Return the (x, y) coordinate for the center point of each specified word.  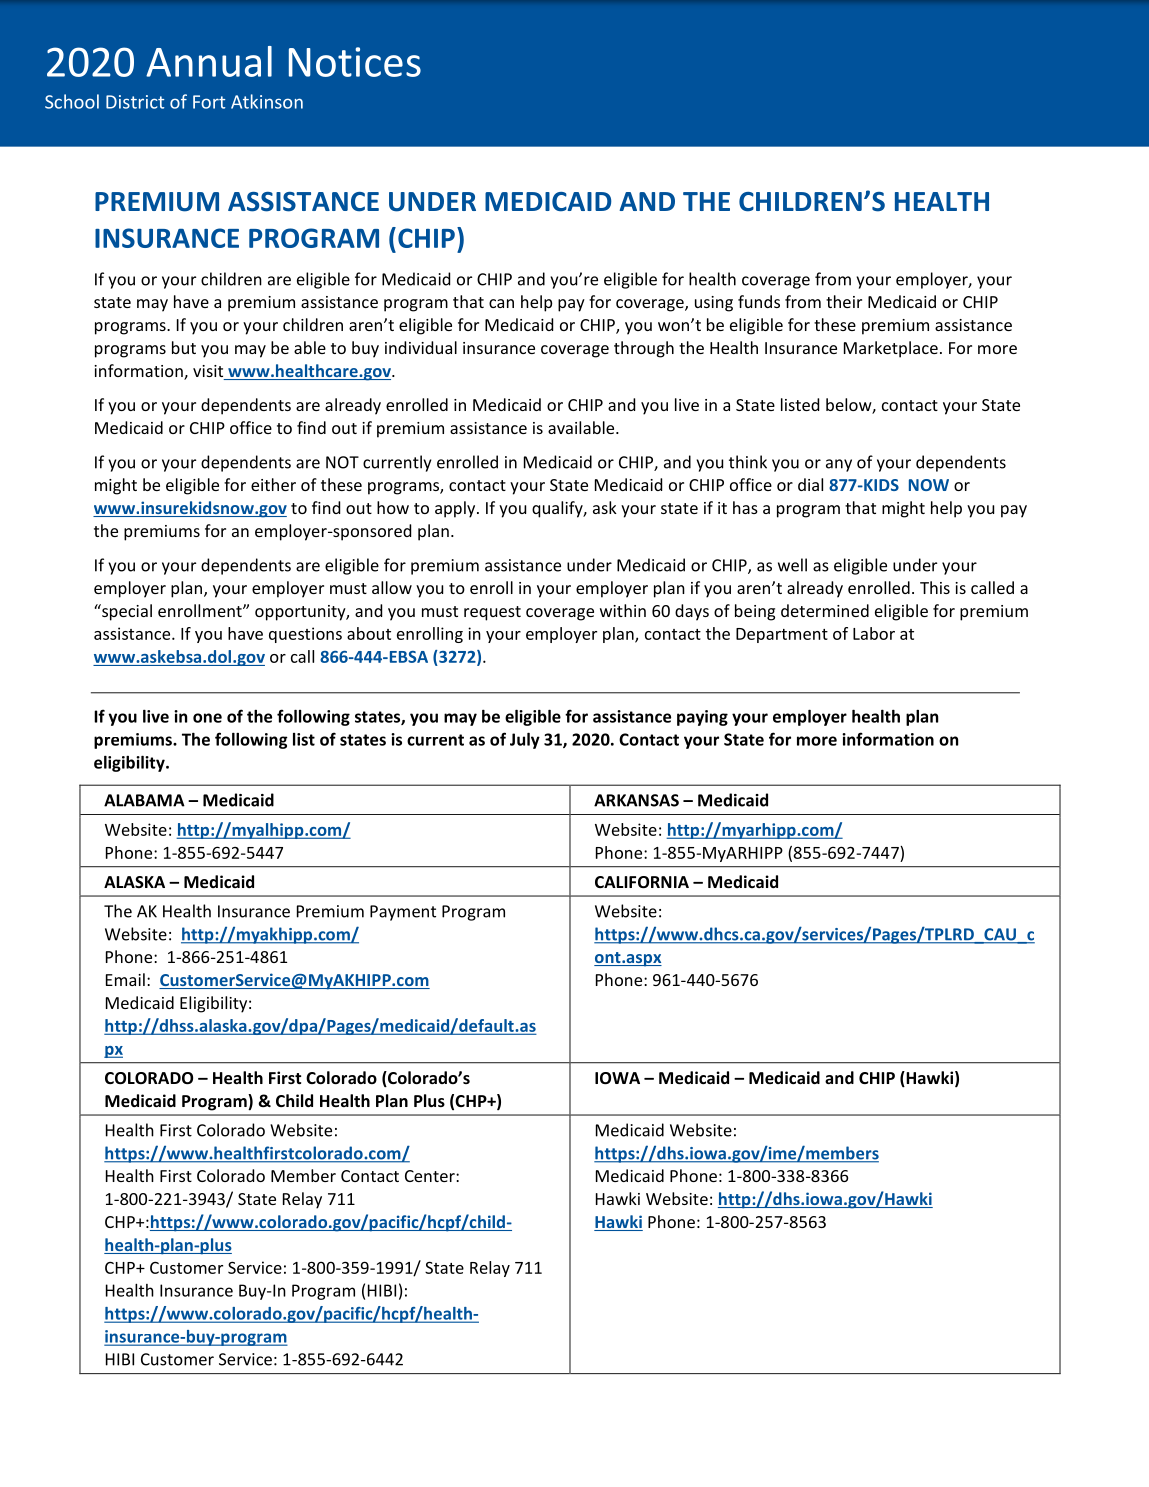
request (492, 613)
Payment (403, 913)
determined (825, 610)
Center (431, 1176)
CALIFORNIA (642, 882)
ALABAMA (144, 800)
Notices (355, 62)
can (501, 303)
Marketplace (891, 349)
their (844, 301)
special (126, 612)
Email (125, 979)
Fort (209, 102)
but (184, 347)
